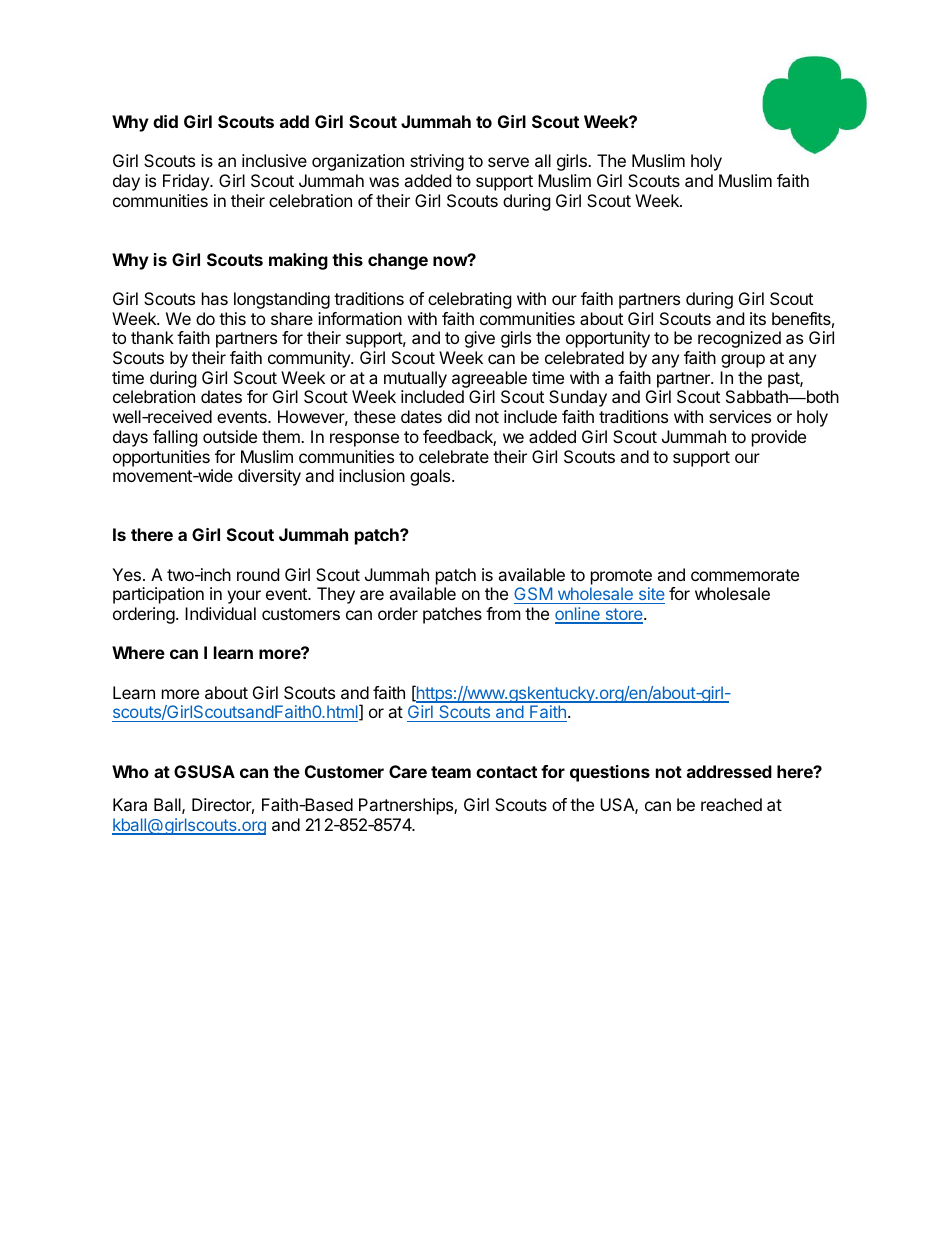 Image resolution: width=952 pixels, height=1233 pixels. What do you see at coordinates (779, 438) in the screenshot?
I see `provide` at bounding box center [779, 438].
